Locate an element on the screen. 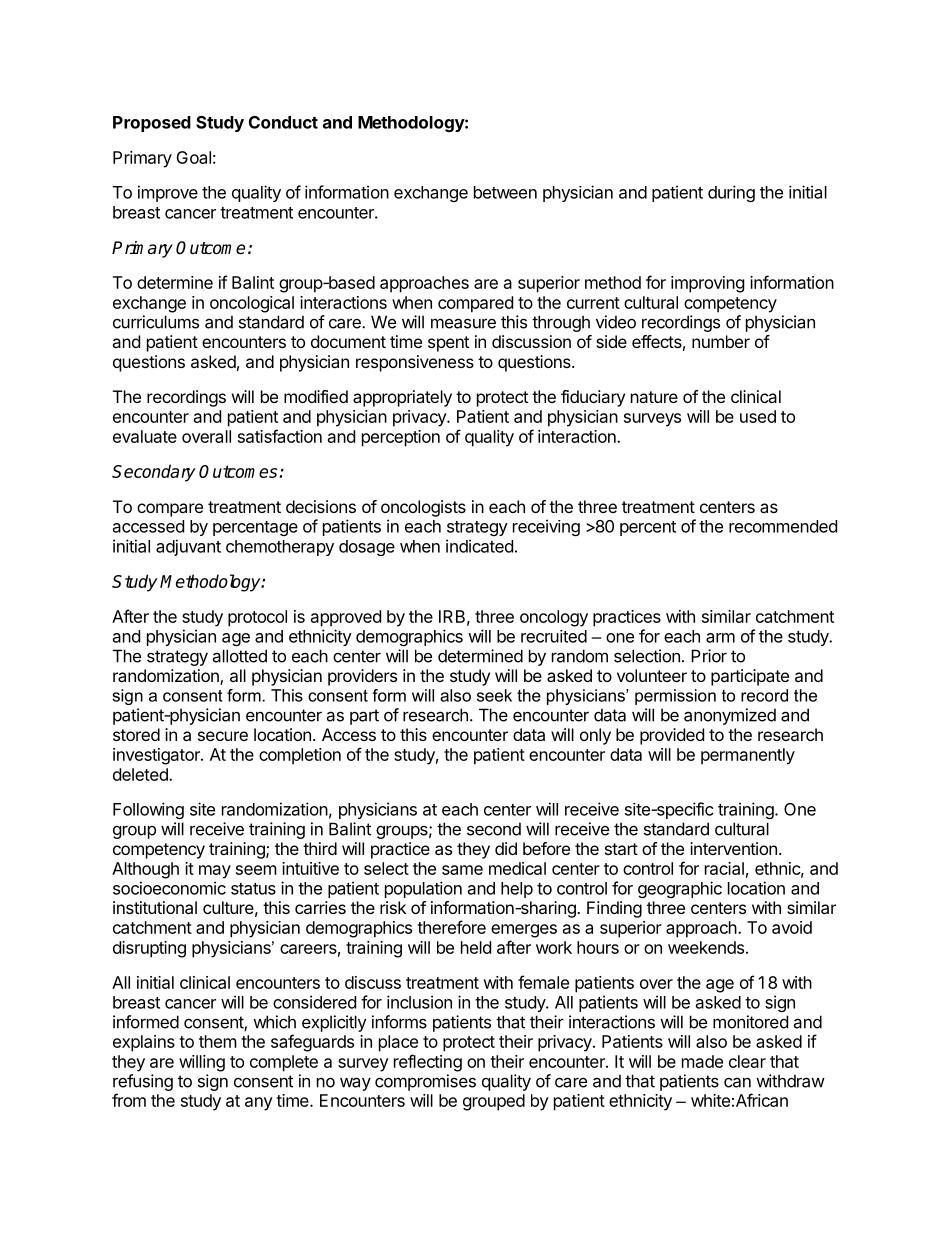 The height and width of the screenshot is (1233, 952). them is located at coordinates (218, 1041).
